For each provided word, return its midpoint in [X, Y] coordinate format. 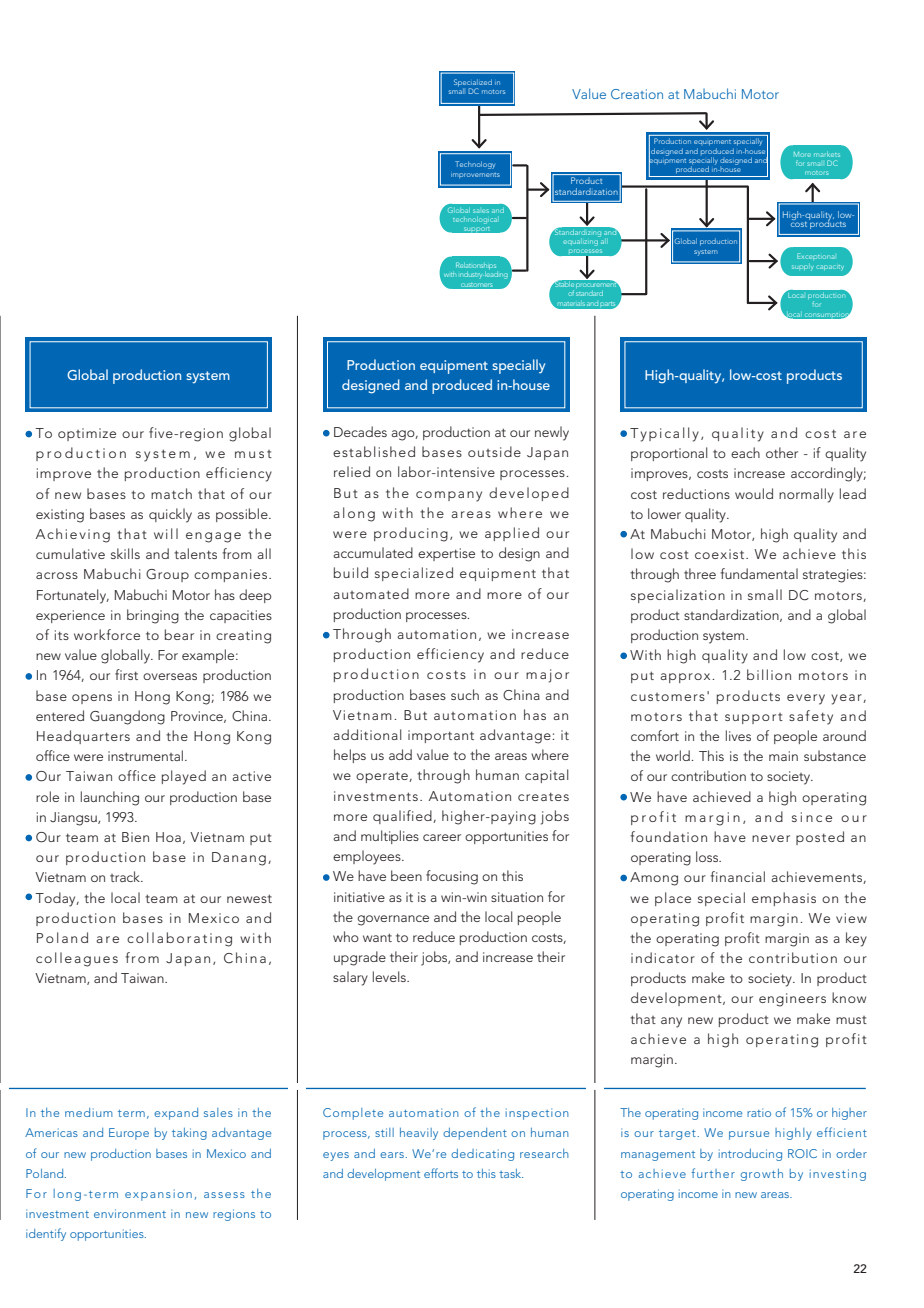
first [126, 674]
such [465, 694]
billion [769, 674]
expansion [158, 1195]
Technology [475, 165]
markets [827, 154]
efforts [441, 1173]
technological [475, 221]
